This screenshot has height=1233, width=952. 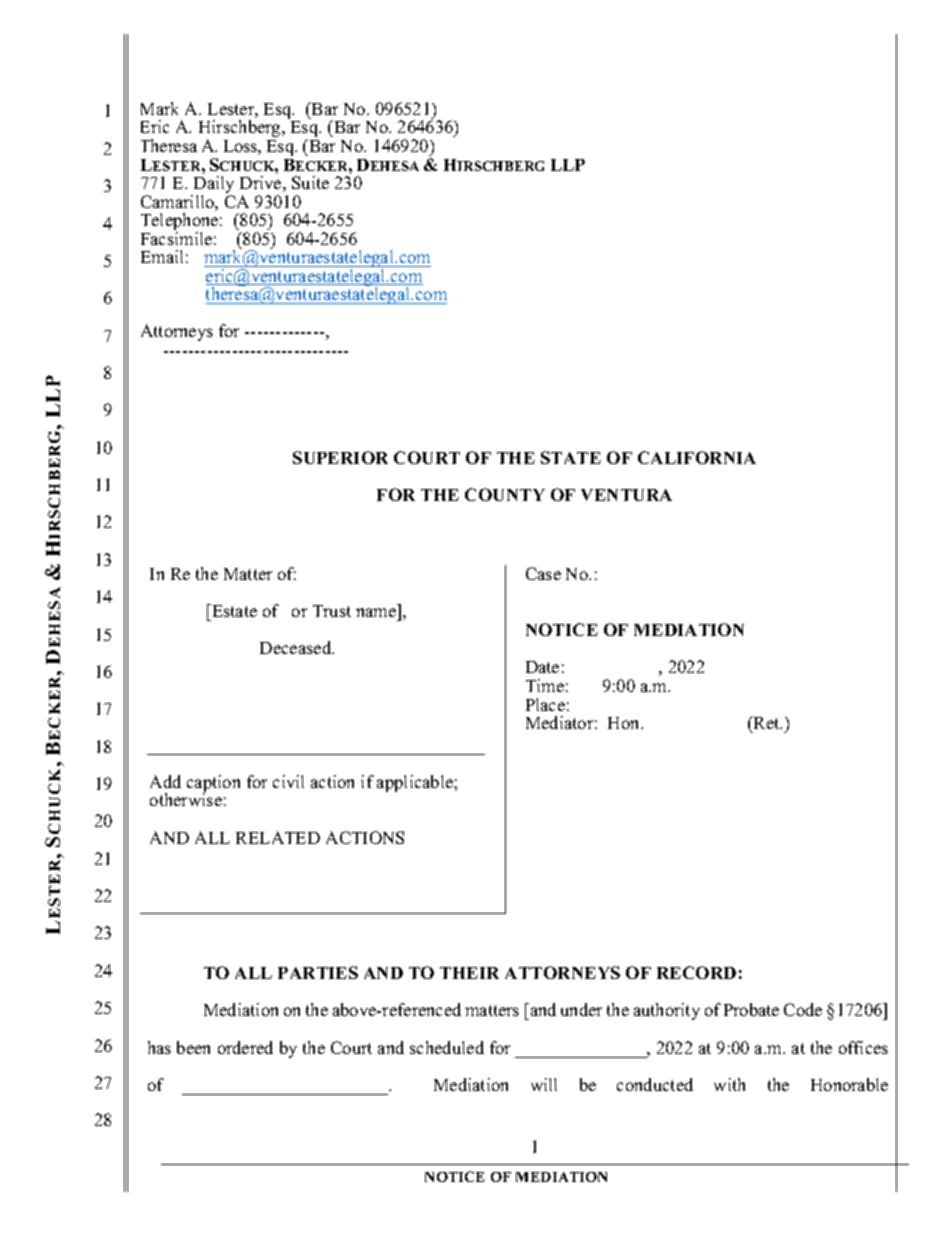 What do you see at coordinates (544, 1084) in the screenshot?
I see `will` at bounding box center [544, 1084].
